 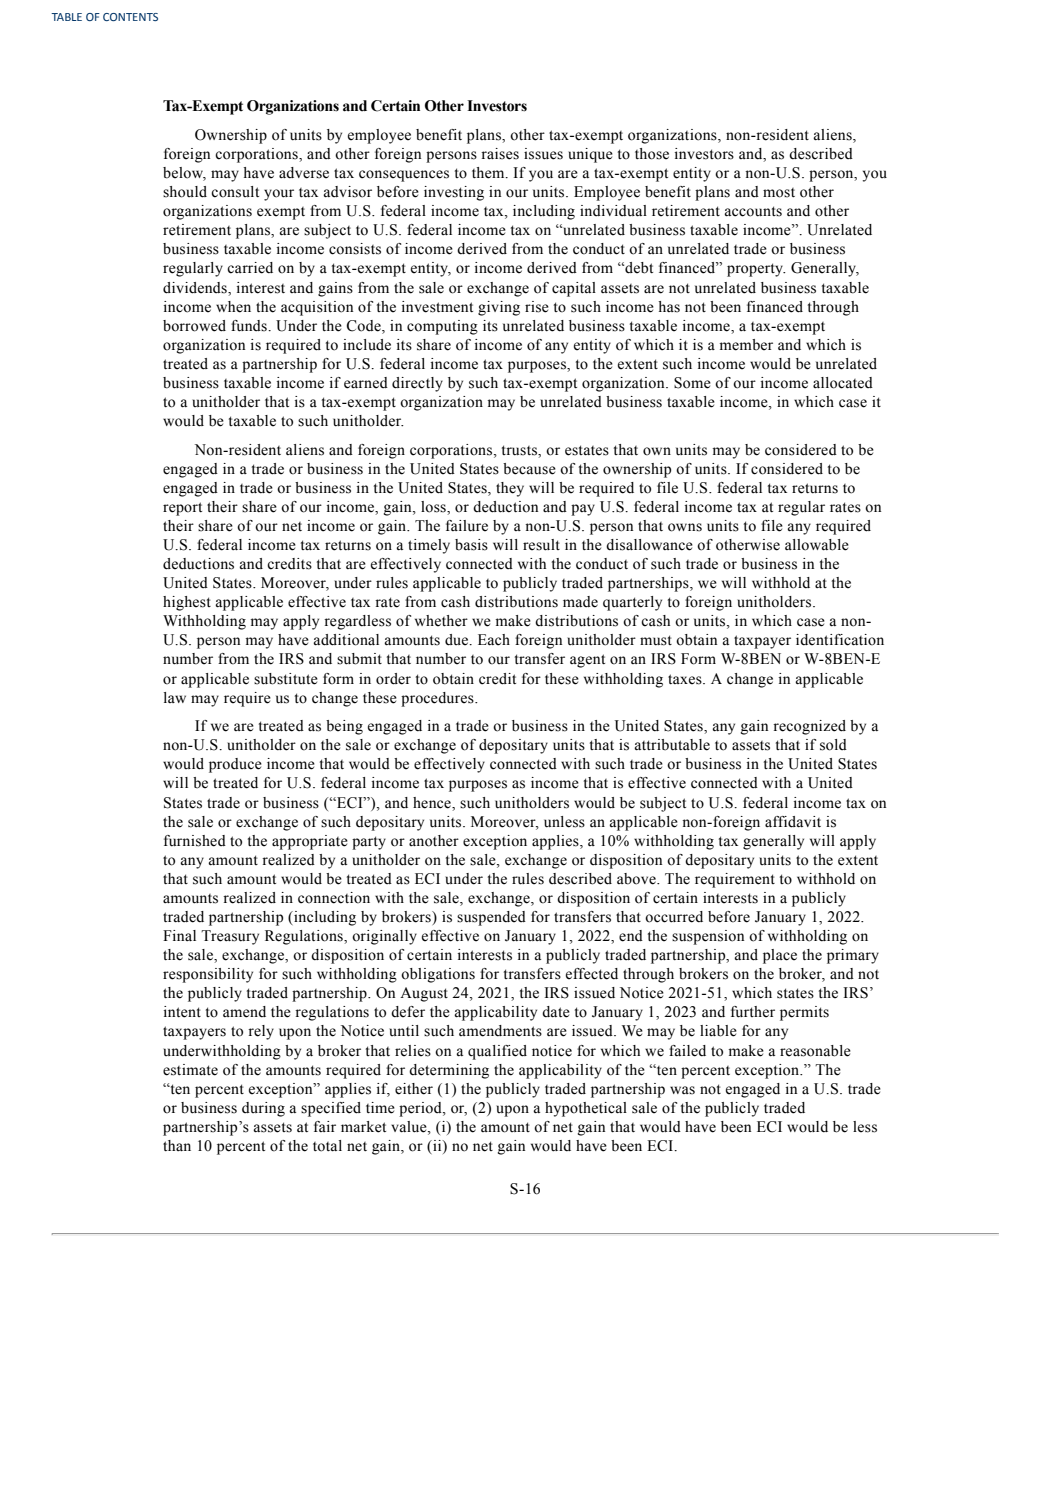 What do you see at coordinates (471, 545) in the screenshot?
I see `basis` at bounding box center [471, 545].
